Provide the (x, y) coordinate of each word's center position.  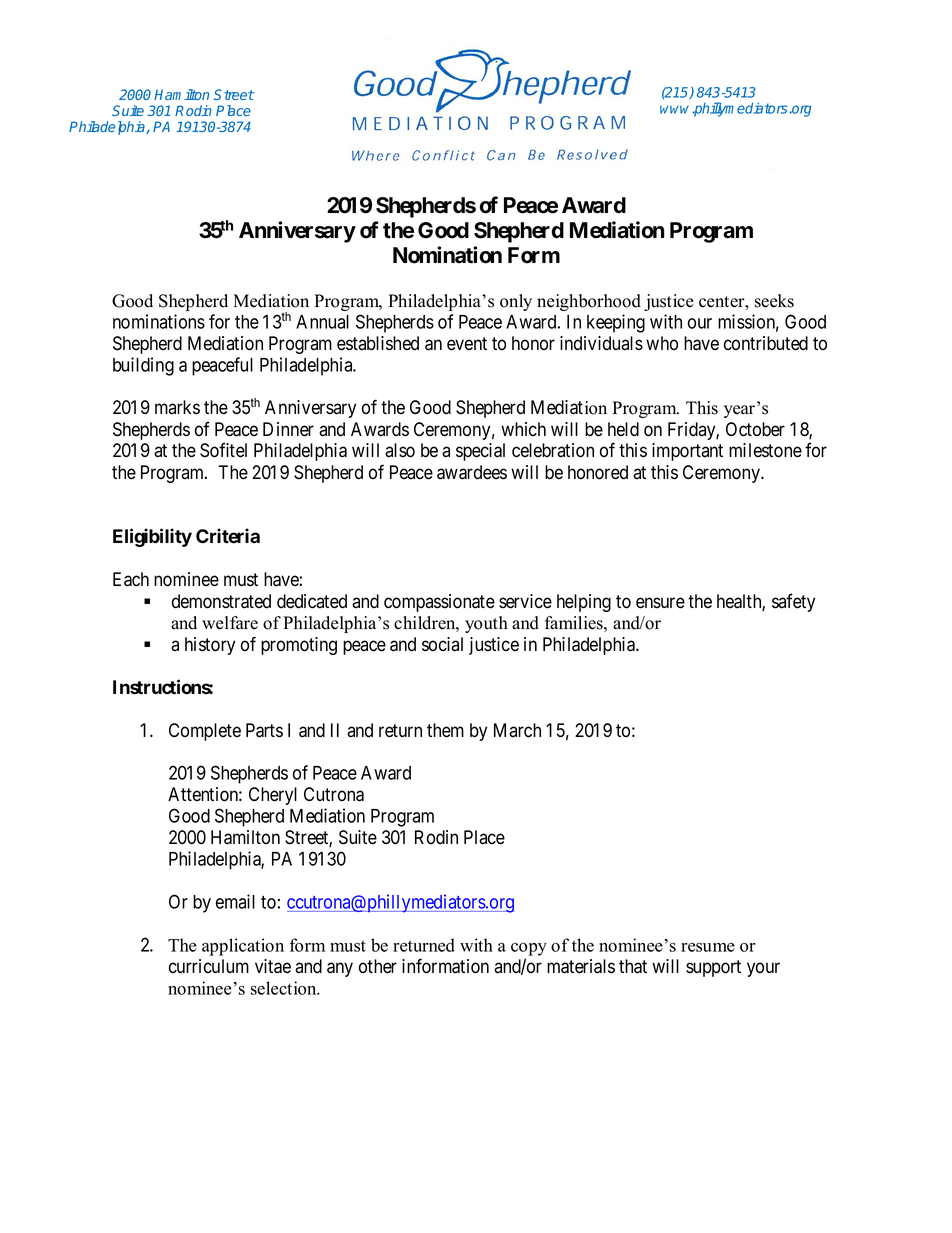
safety (793, 602)
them (445, 730)
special (480, 452)
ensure (660, 603)
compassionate (439, 603)
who (662, 343)
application (243, 947)
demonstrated (221, 601)
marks (177, 407)
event (467, 344)
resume (708, 947)
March (517, 730)
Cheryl (273, 796)
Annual (322, 322)
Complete (205, 732)
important (687, 452)
